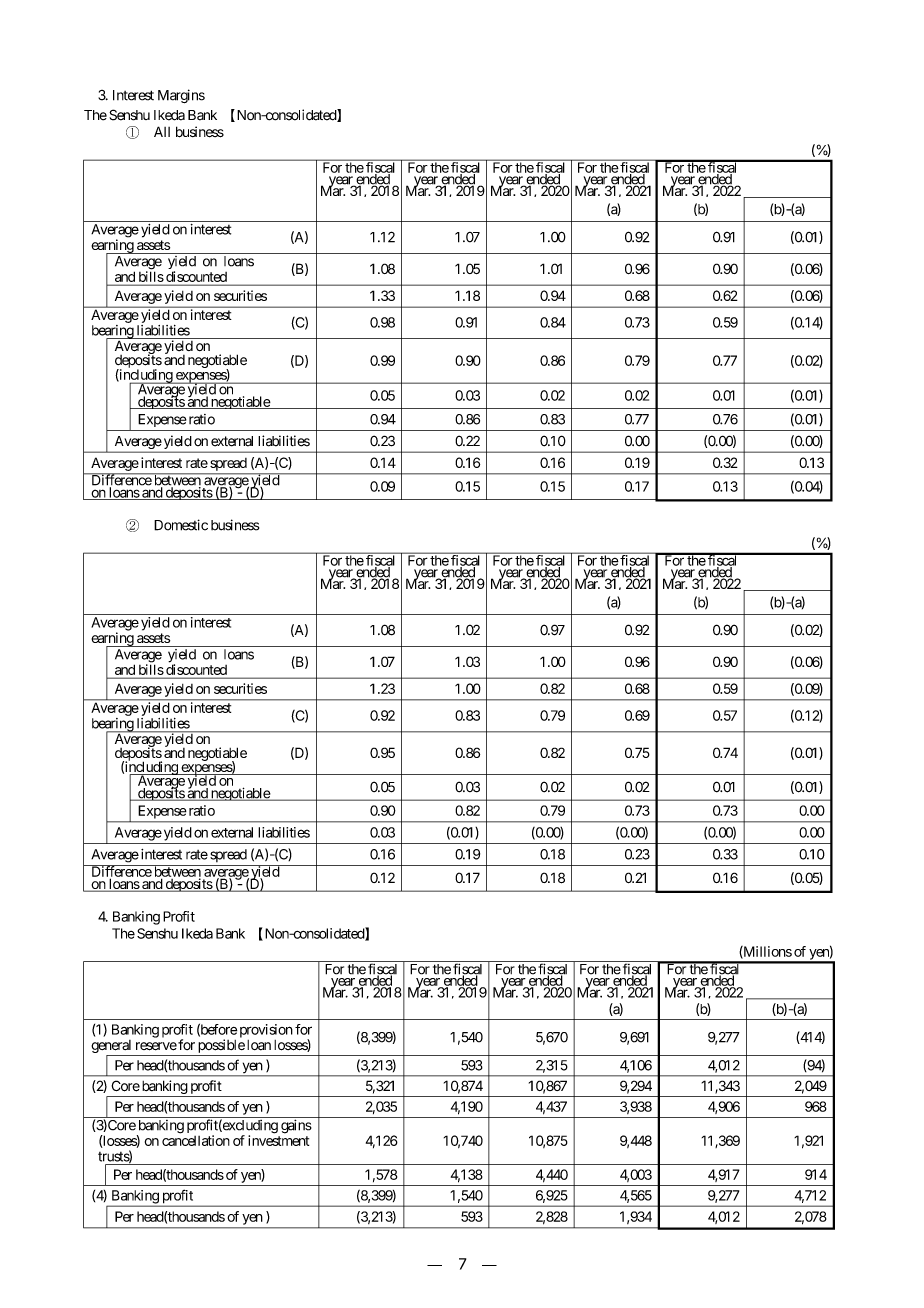 The width and height of the screenshot is (924, 1308). I want to click on Margins, so click(181, 96).
